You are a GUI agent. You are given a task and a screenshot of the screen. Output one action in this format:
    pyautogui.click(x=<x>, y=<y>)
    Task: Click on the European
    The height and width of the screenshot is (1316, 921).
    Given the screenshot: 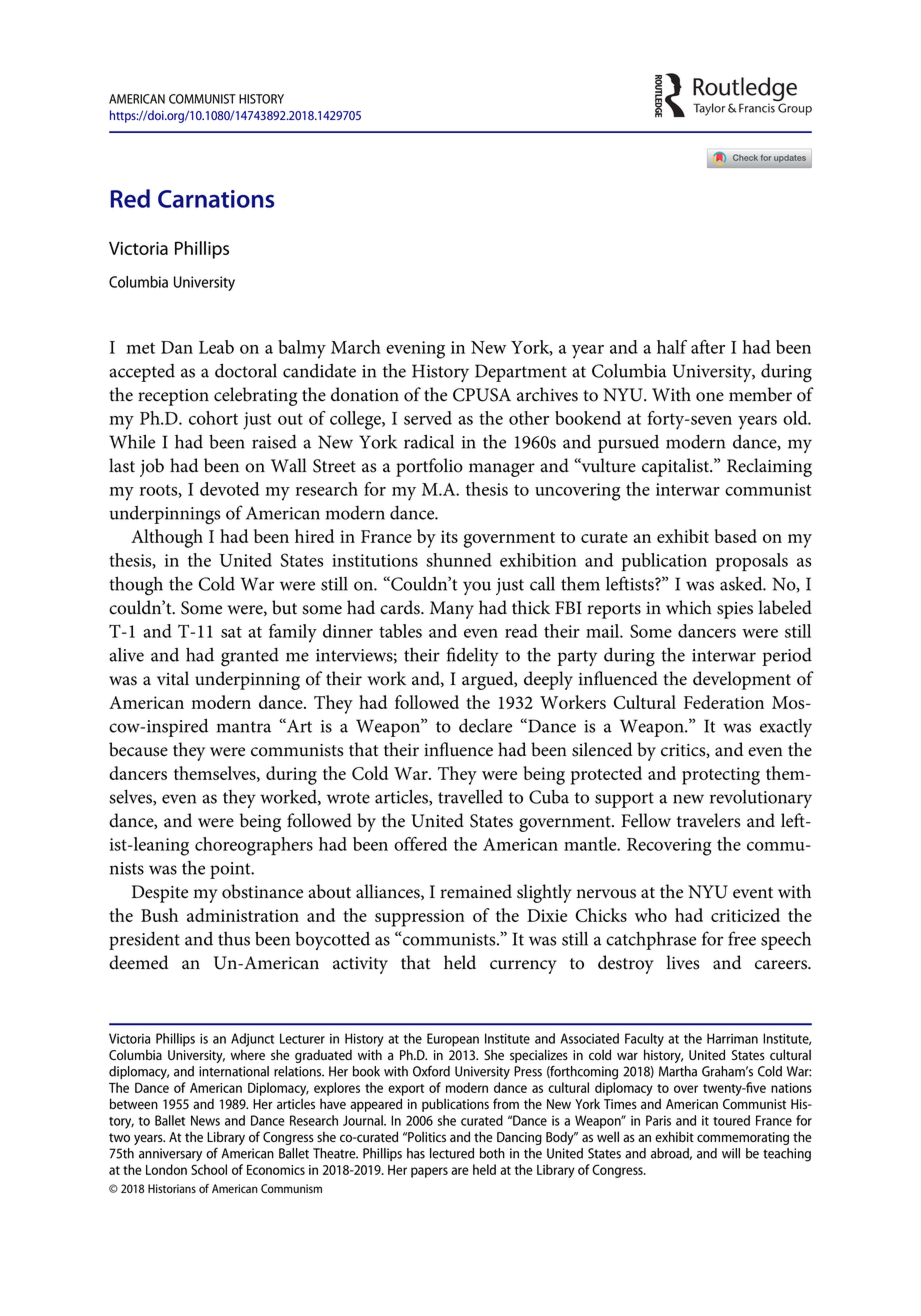 What is the action you would take?
    pyautogui.click(x=453, y=1040)
